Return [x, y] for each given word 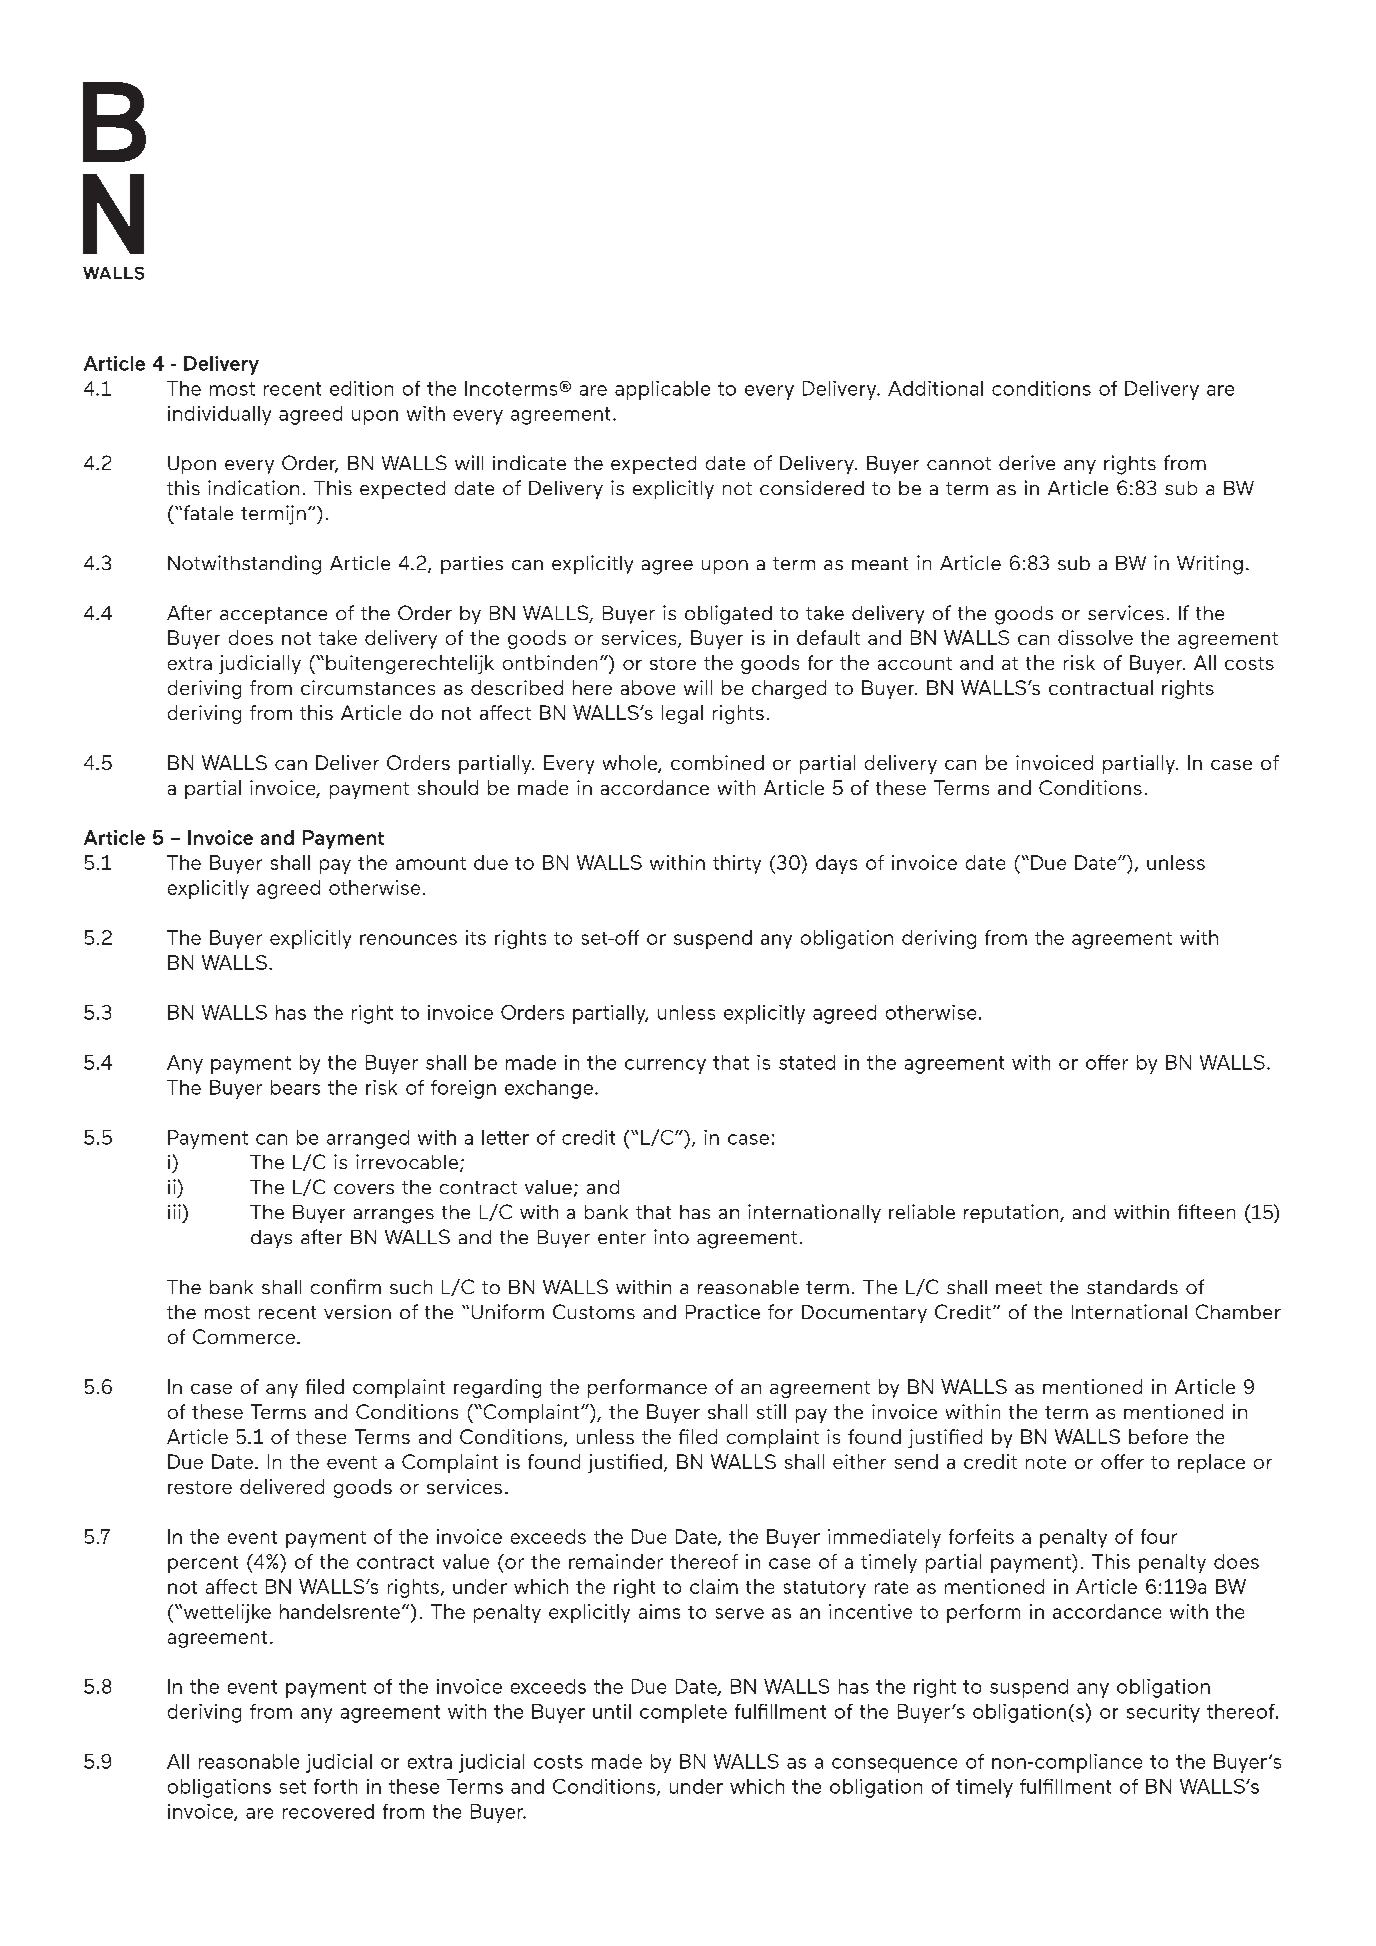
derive [1027, 462]
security [1163, 1713]
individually [219, 415]
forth [335, 1786]
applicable [662, 390]
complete [683, 1713]
